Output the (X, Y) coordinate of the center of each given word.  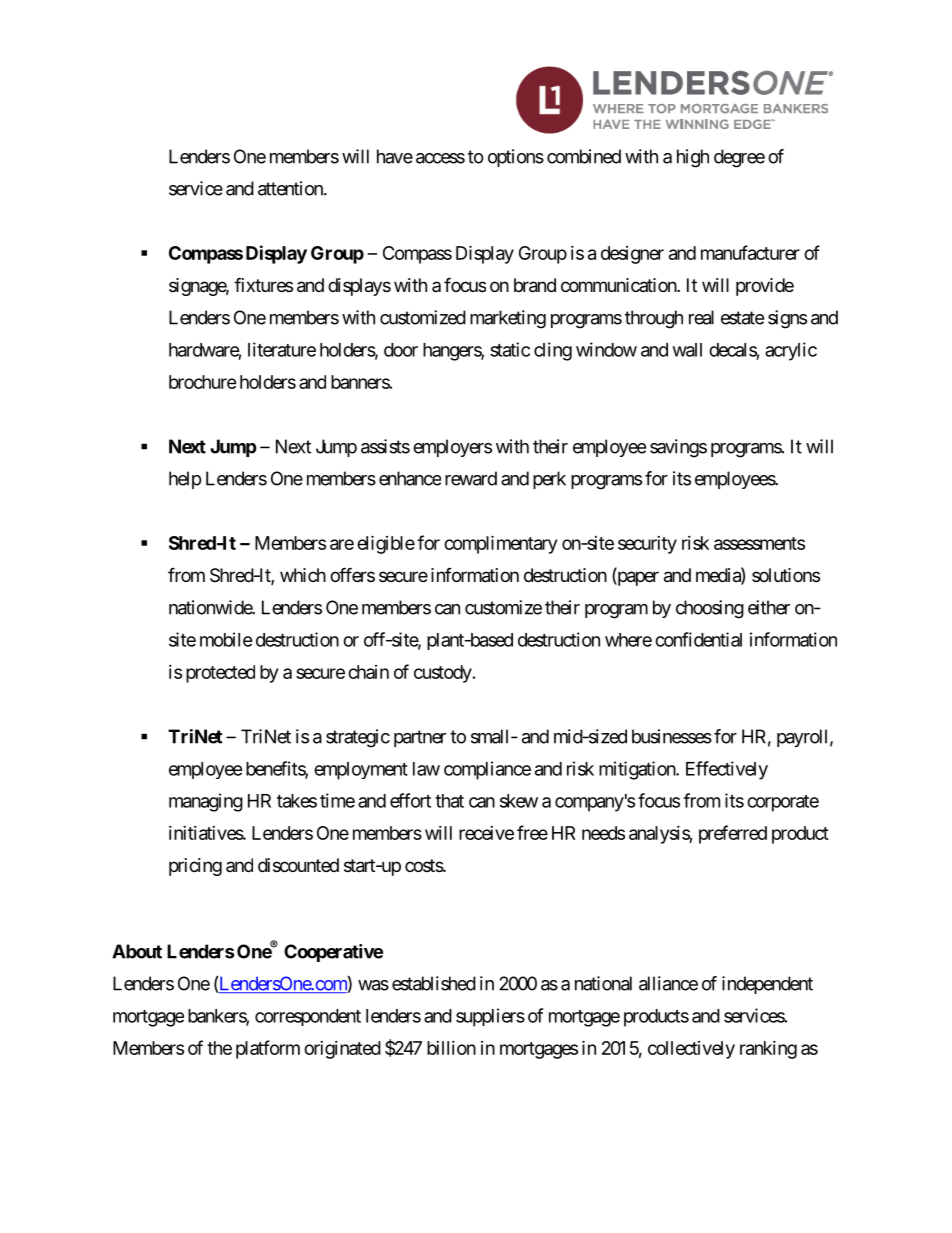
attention (291, 188)
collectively (691, 1050)
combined (584, 156)
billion (451, 1048)
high (693, 158)
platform (268, 1049)
